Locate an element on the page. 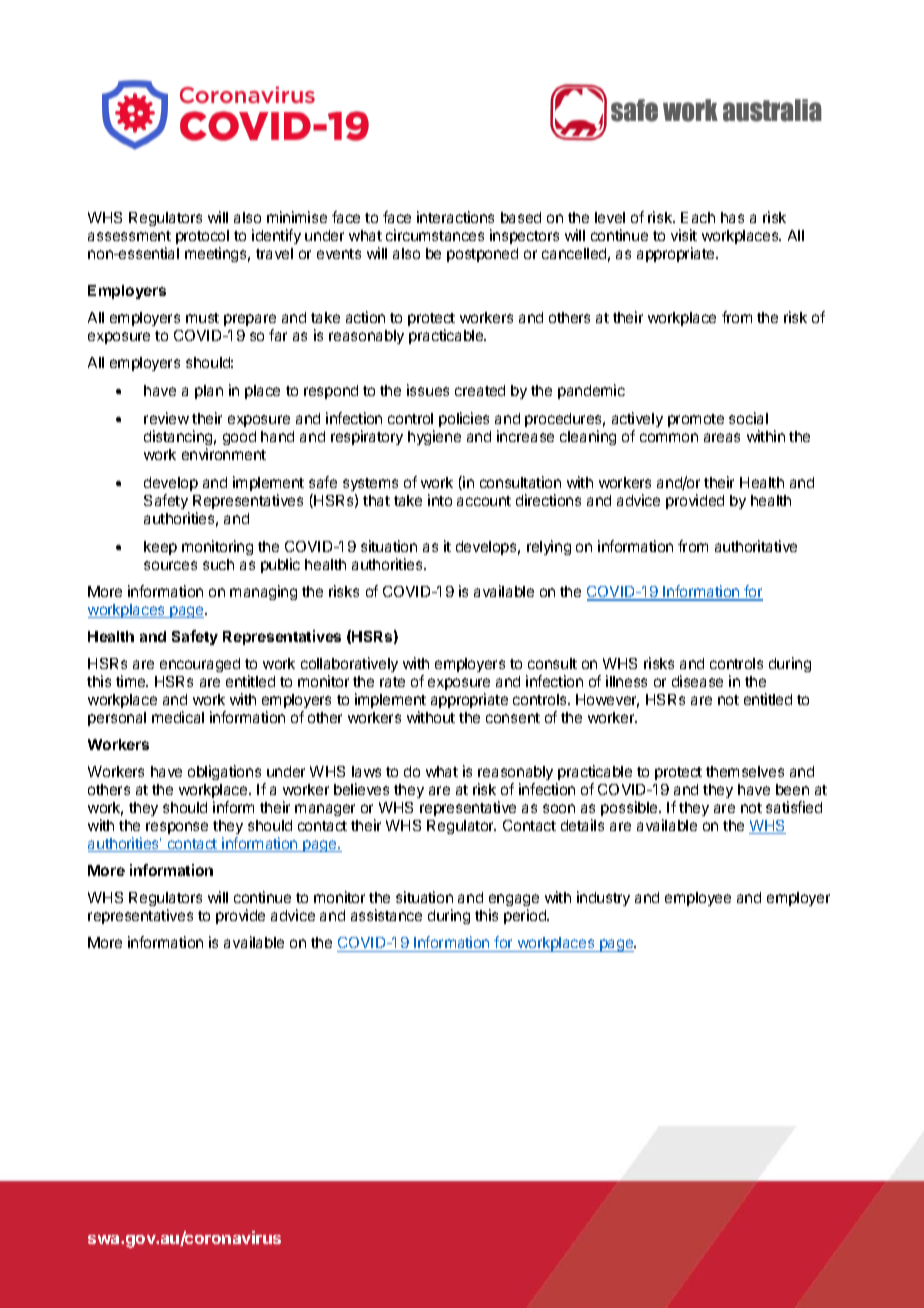 The height and width of the page is (1308, 924). created is located at coordinates (480, 390).
